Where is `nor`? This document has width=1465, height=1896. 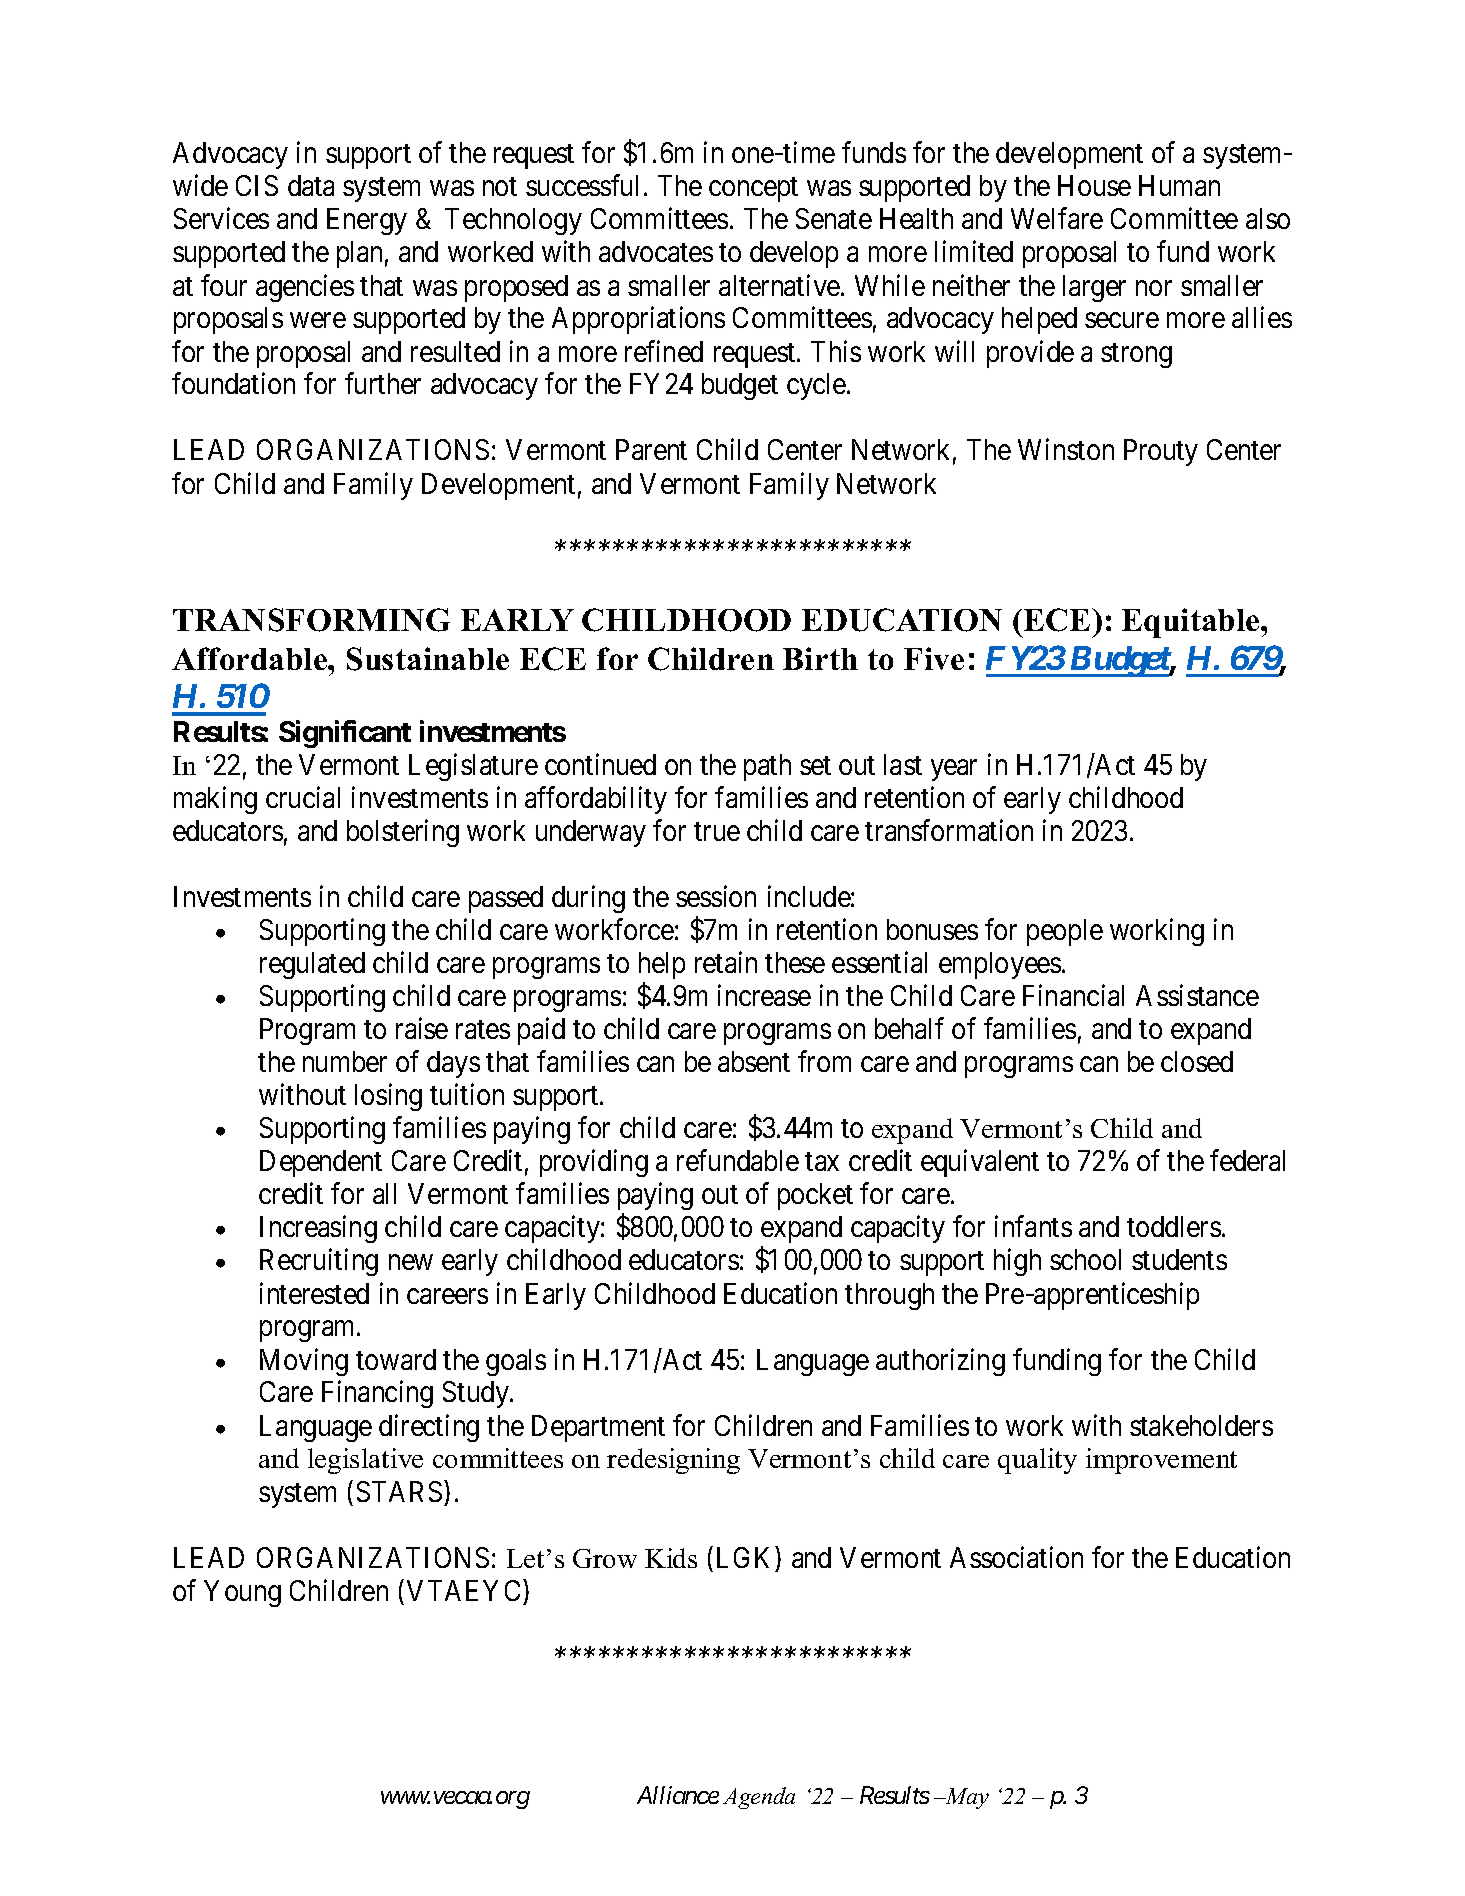
nor is located at coordinates (1154, 288).
